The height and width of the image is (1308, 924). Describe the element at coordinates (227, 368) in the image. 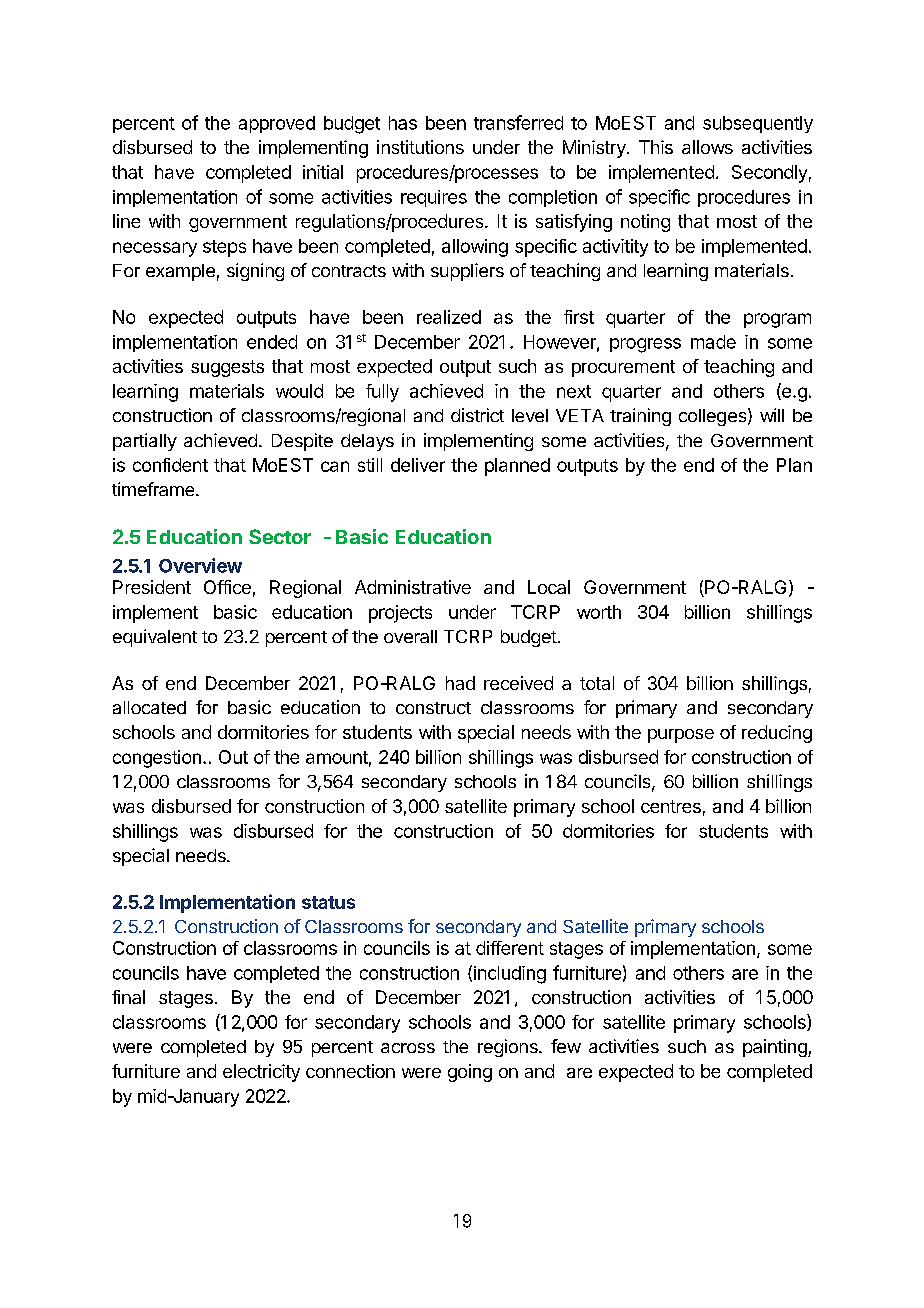

I see `suggests` at that location.
